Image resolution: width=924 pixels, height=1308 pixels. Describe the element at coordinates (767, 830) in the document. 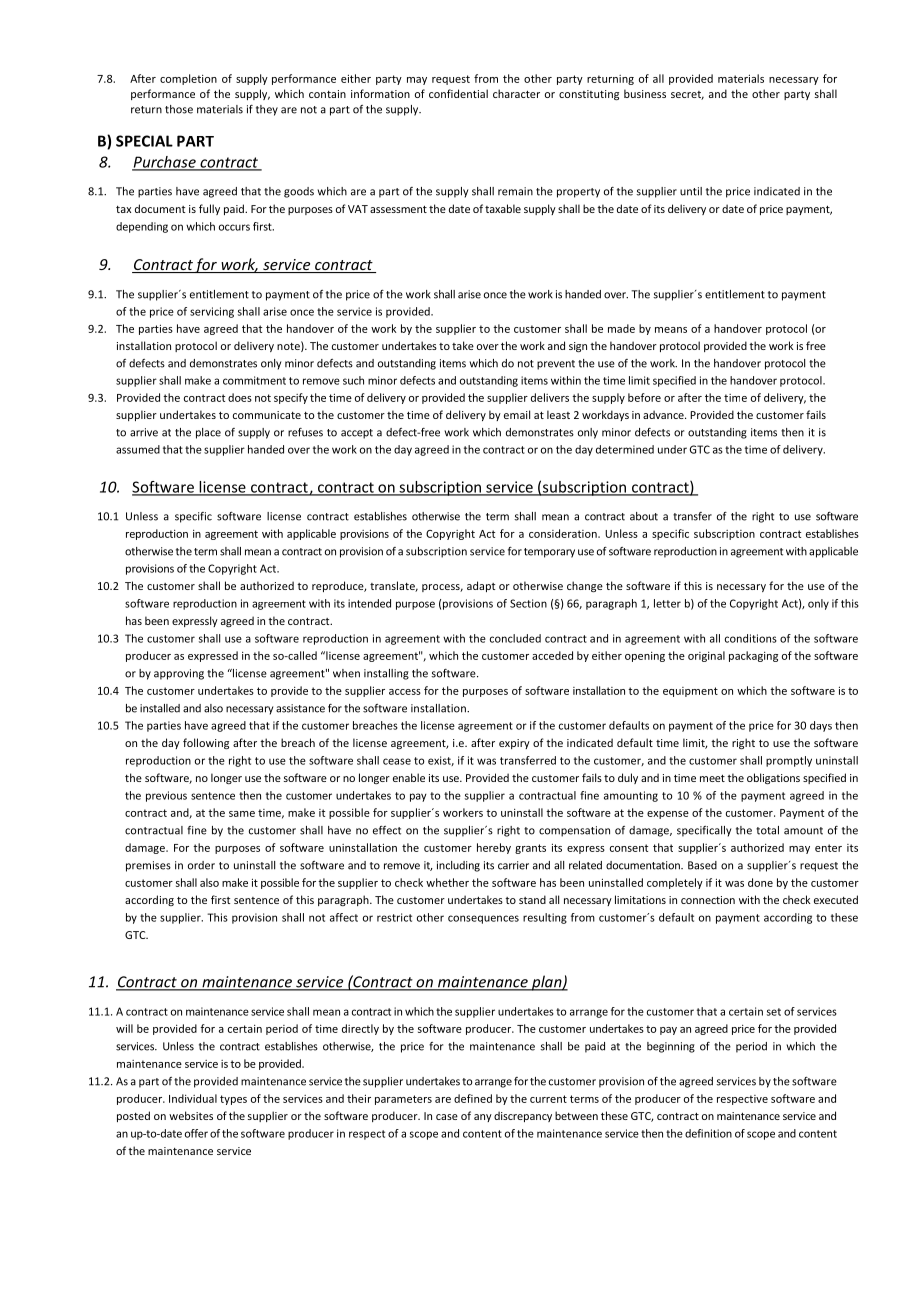

I see `total` at that location.
